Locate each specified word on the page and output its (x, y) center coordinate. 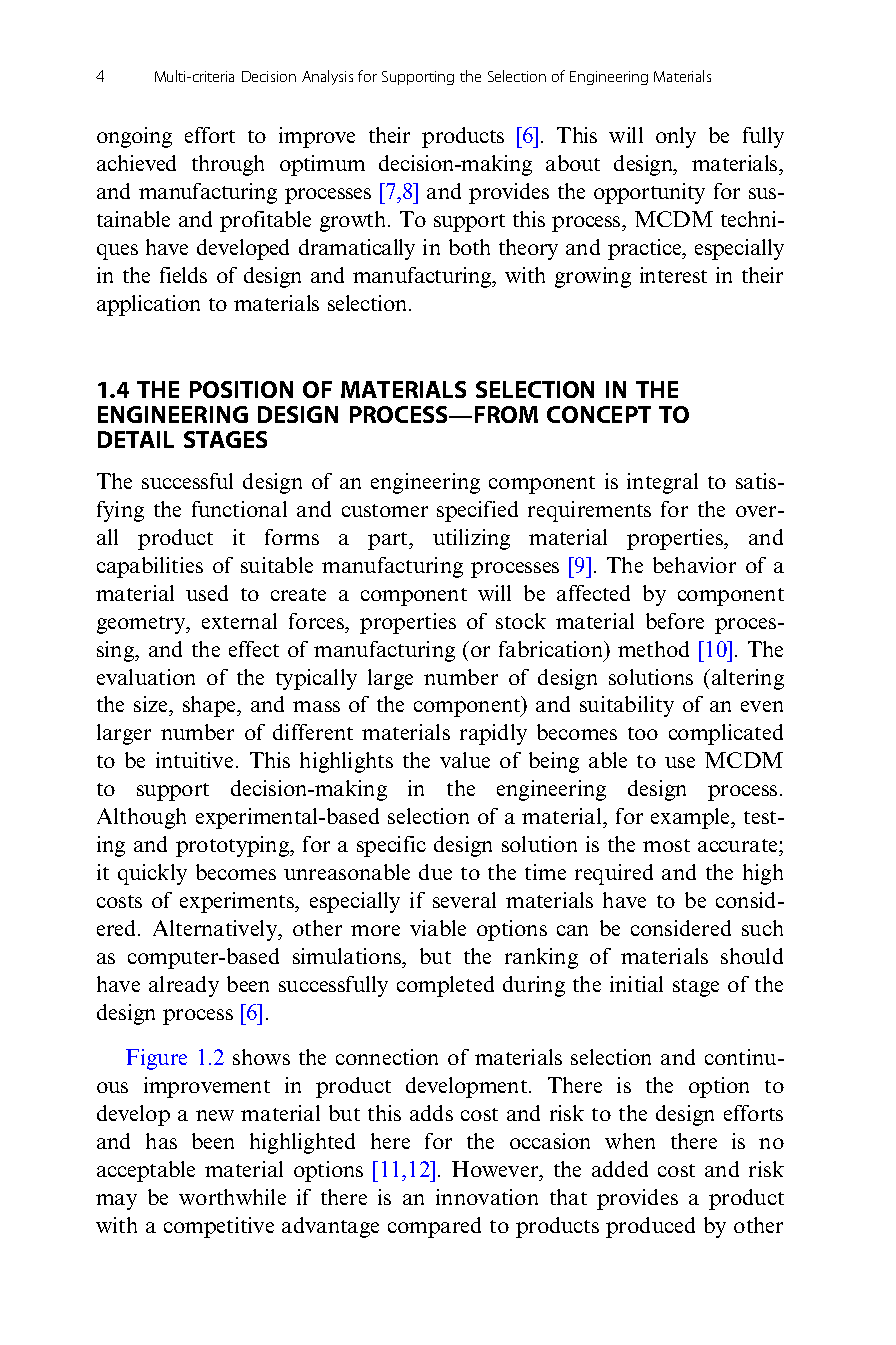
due (435, 872)
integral (662, 483)
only (676, 137)
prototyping (234, 846)
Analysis (327, 77)
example (692, 818)
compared (434, 1227)
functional (239, 509)
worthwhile (232, 1197)
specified (477, 511)
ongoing (134, 137)
